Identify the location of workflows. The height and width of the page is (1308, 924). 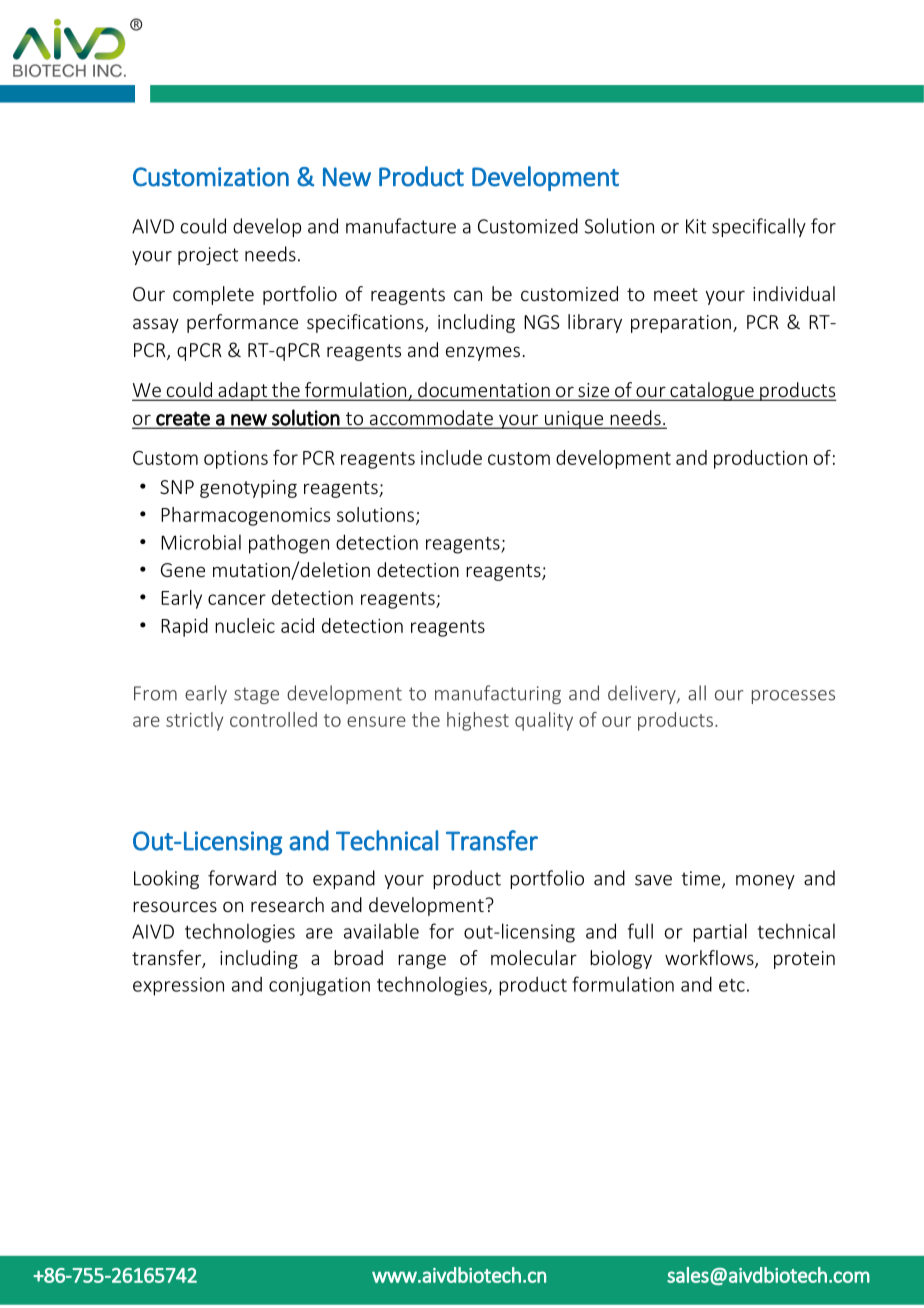
(710, 959).
